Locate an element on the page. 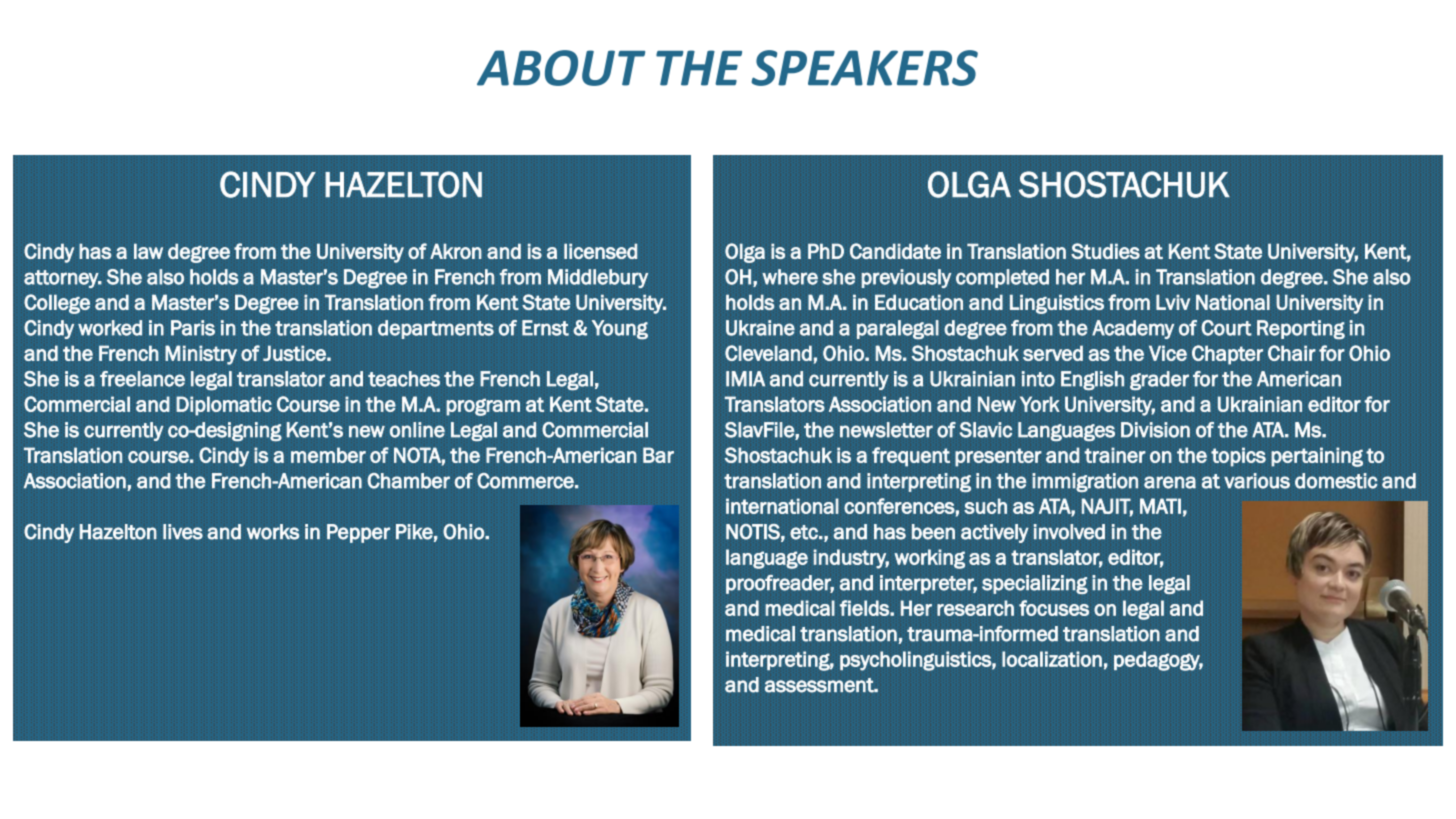  Vice is located at coordinates (1168, 353).
